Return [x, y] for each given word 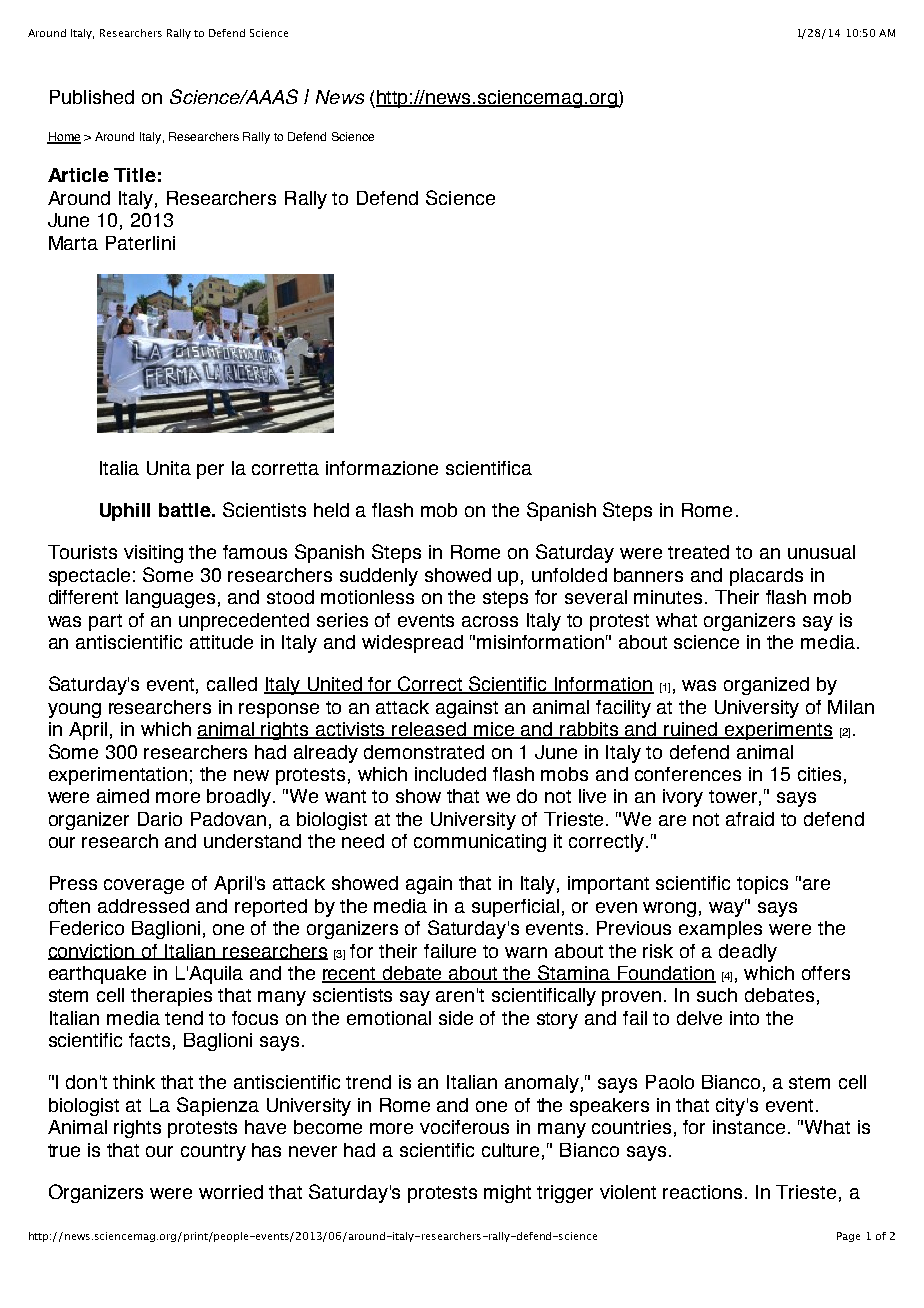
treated [698, 552]
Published [92, 97]
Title [135, 175]
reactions [704, 1192]
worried [231, 1192]
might [507, 1194]
